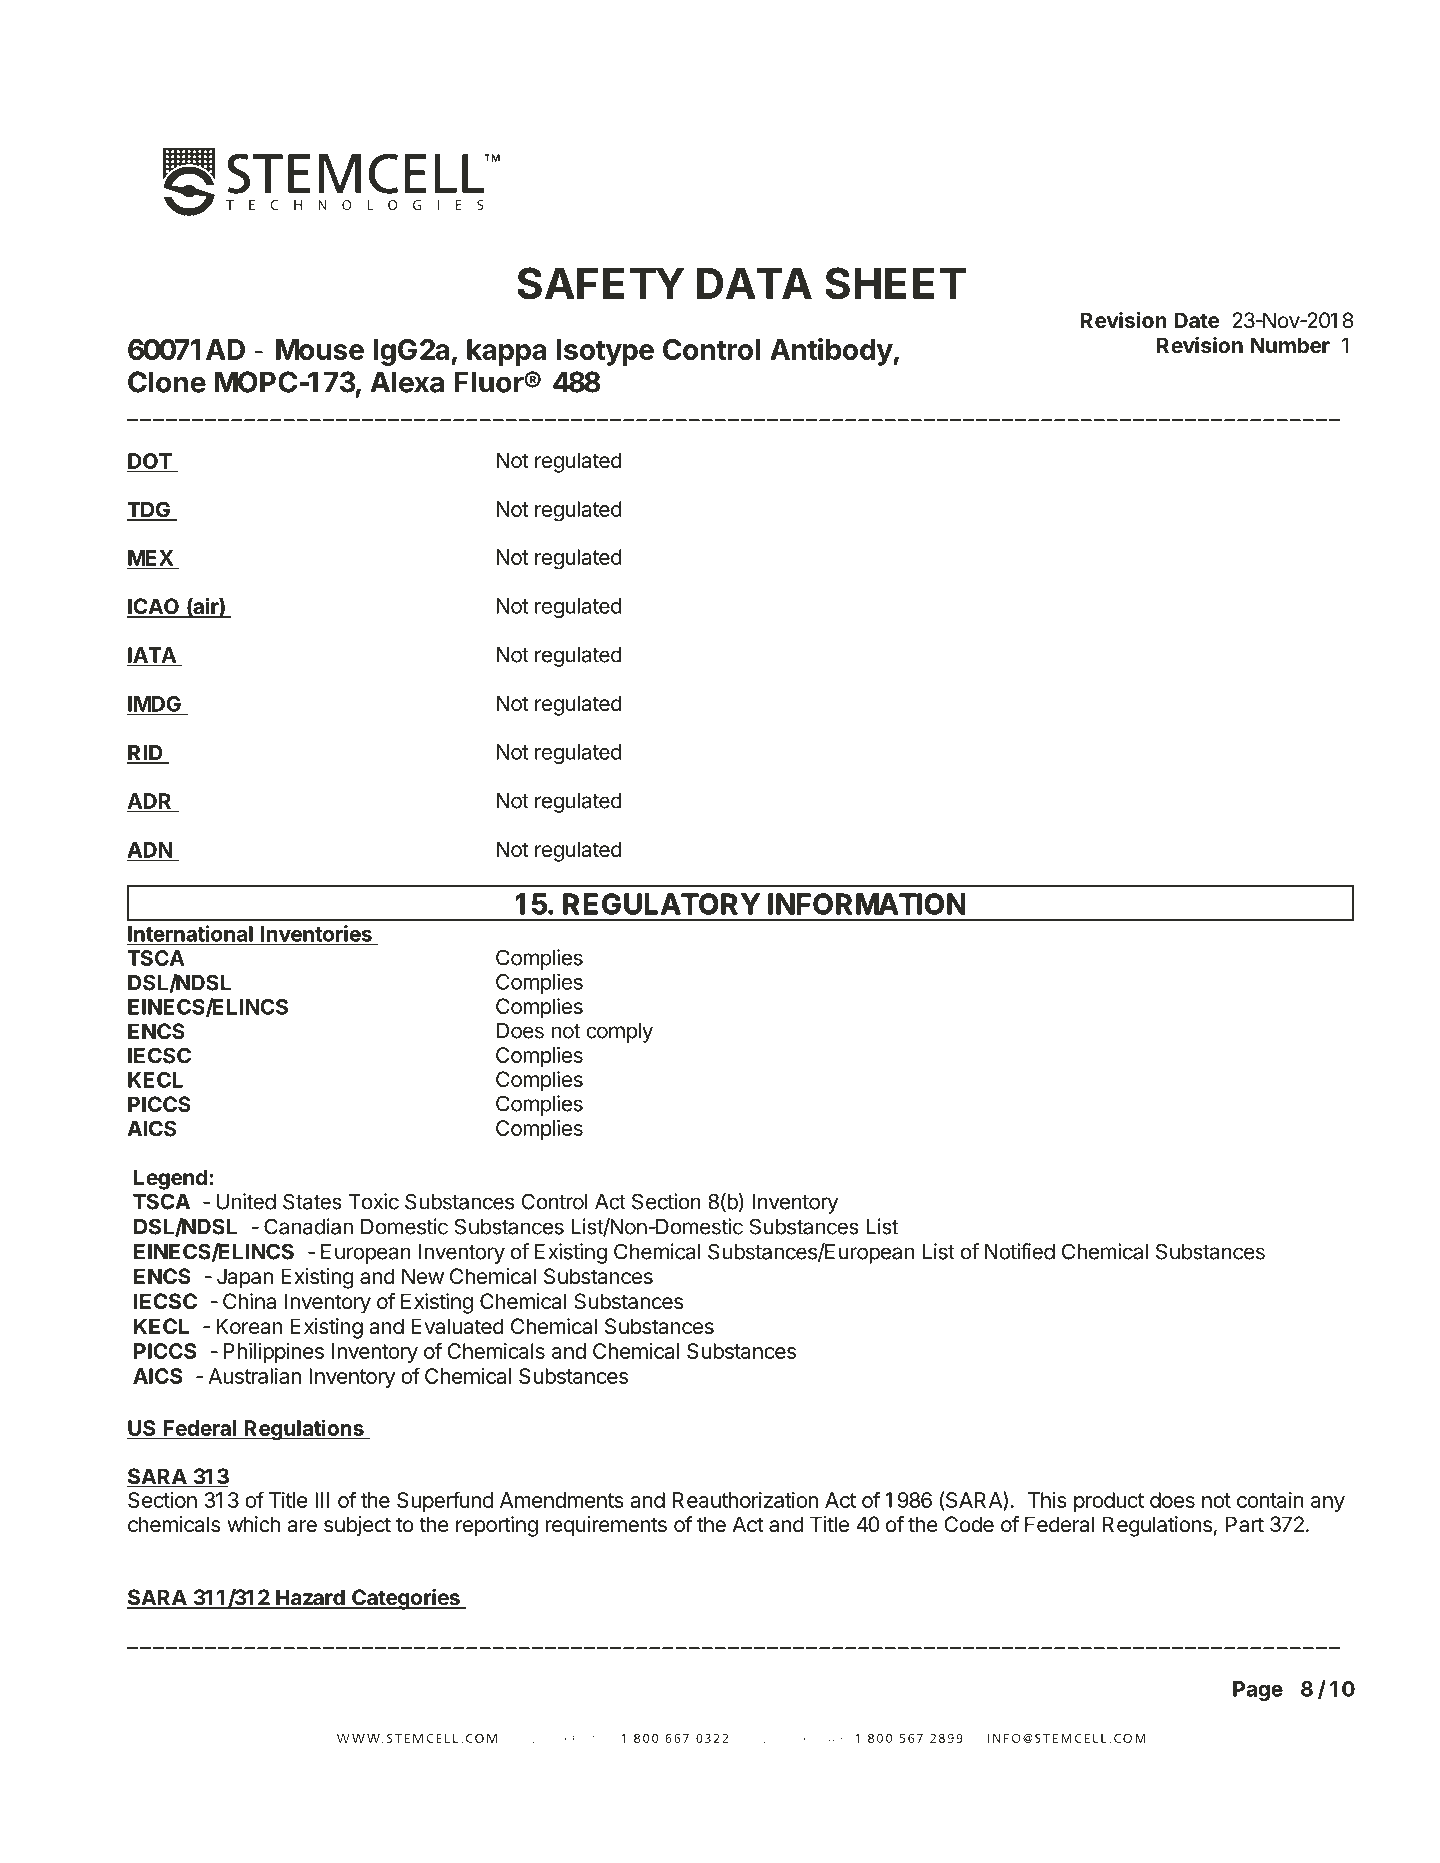 Image resolution: width=1440 pixels, height=1863 pixels. What do you see at coordinates (316, 934) in the screenshot?
I see `Inventories` at bounding box center [316, 934].
